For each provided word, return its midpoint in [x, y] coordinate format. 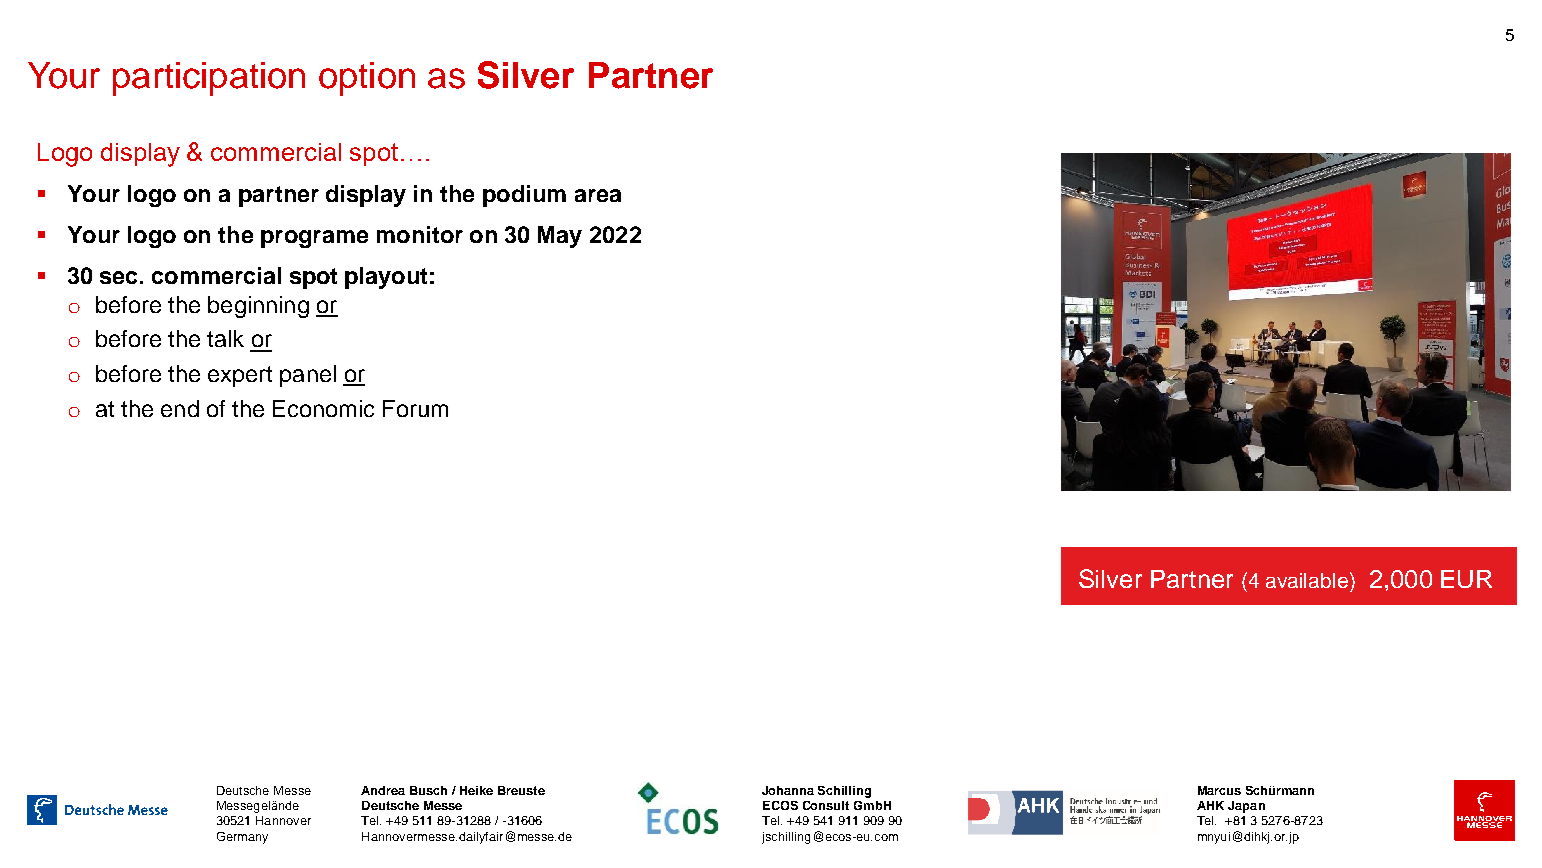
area [598, 195]
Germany [242, 838]
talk [225, 338]
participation [209, 79]
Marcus [1219, 790]
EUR [1466, 579]
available [1308, 580]
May [560, 237]
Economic [323, 408]
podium [524, 196]
